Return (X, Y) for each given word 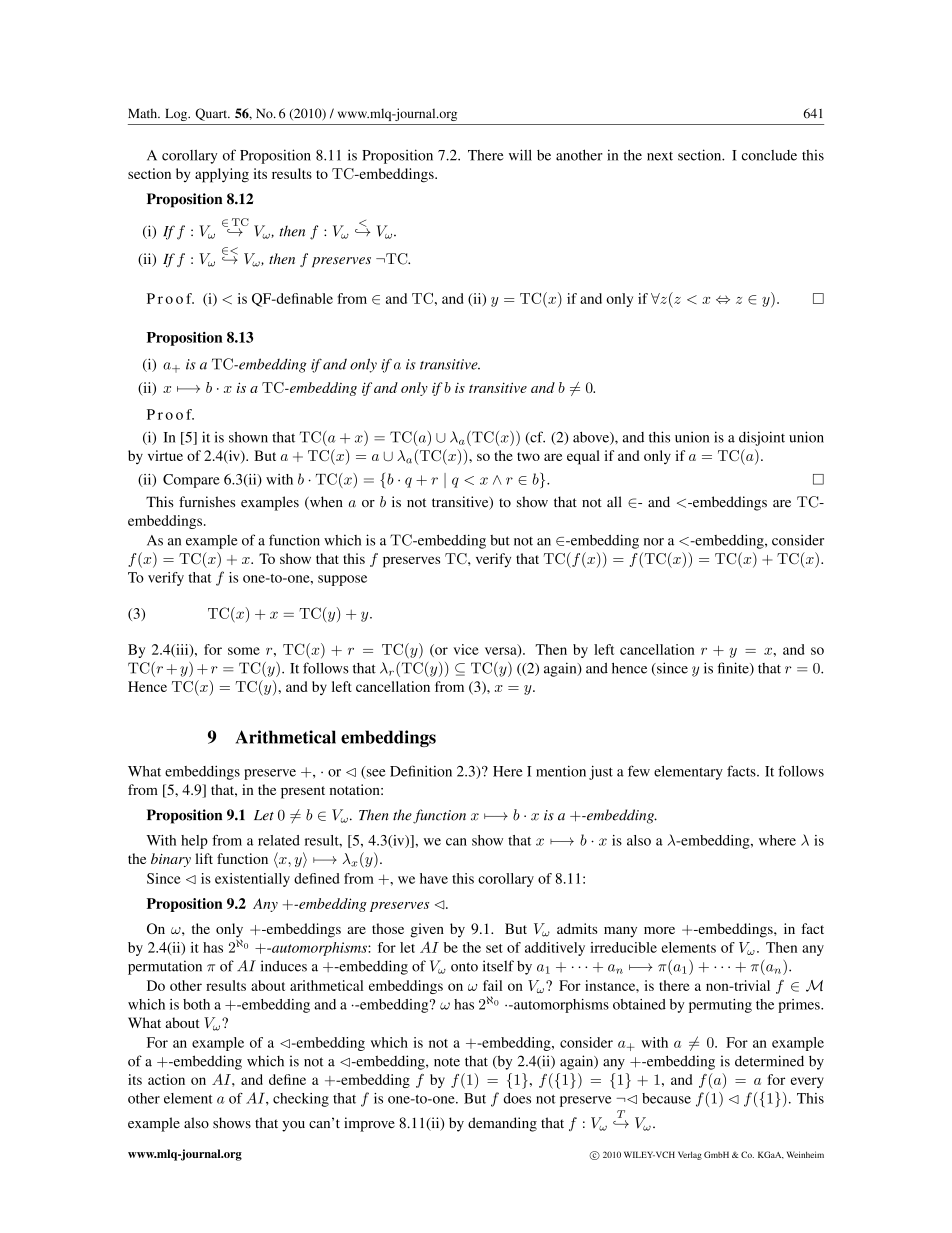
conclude (769, 155)
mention (561, 771)
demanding (502, 1124)
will (520, 155)
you (293, 1126)
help (194, 842)
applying (222, 175)
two (528, 456)
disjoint (762, 438)
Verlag (690, 1155)
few (639, 771)
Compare (191, 481)
